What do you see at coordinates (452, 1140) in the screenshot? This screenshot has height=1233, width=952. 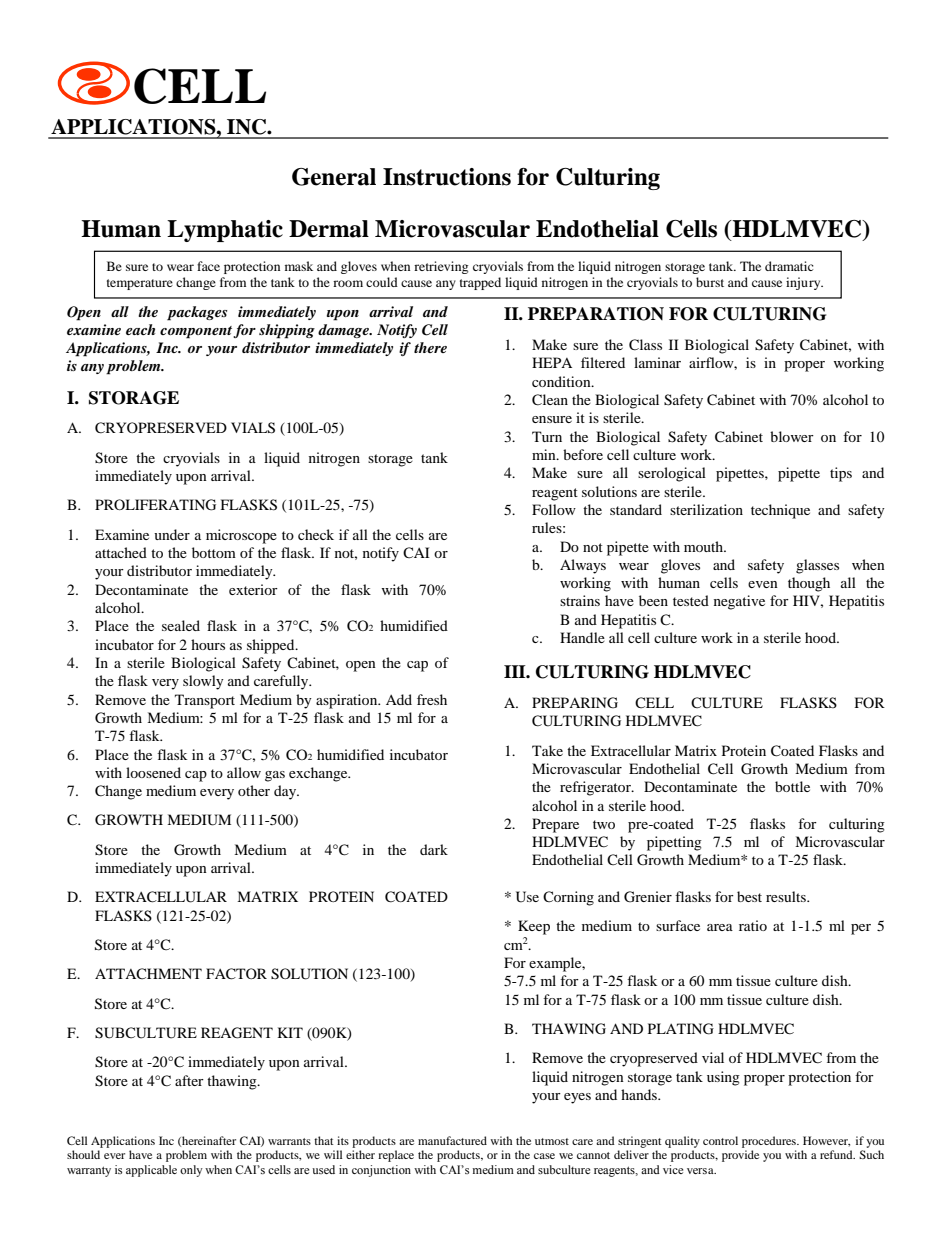 I see `manufactured` at bounding box center [452, 1140].
